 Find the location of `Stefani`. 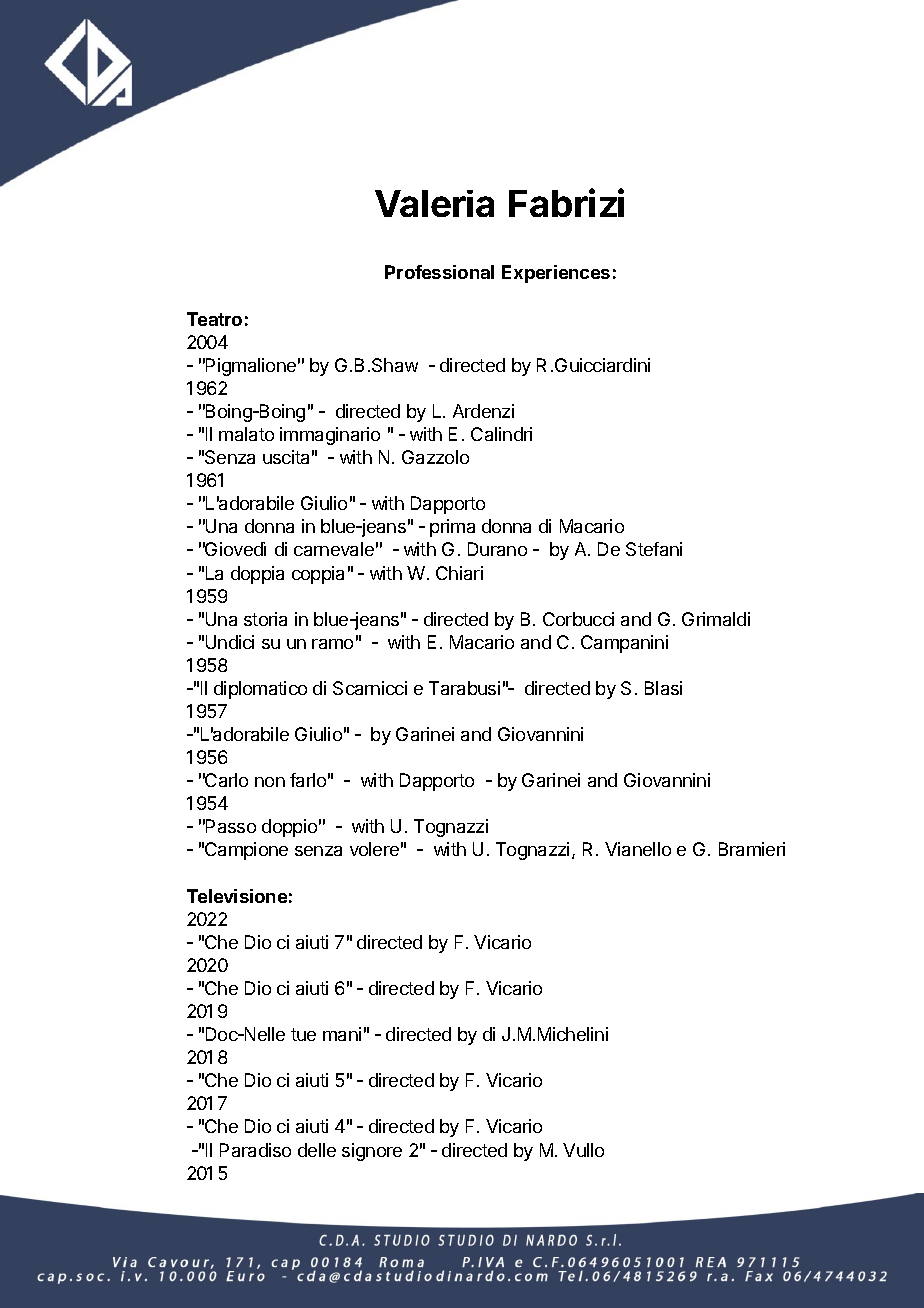

Stefani is located at coordinates (654, 549).
